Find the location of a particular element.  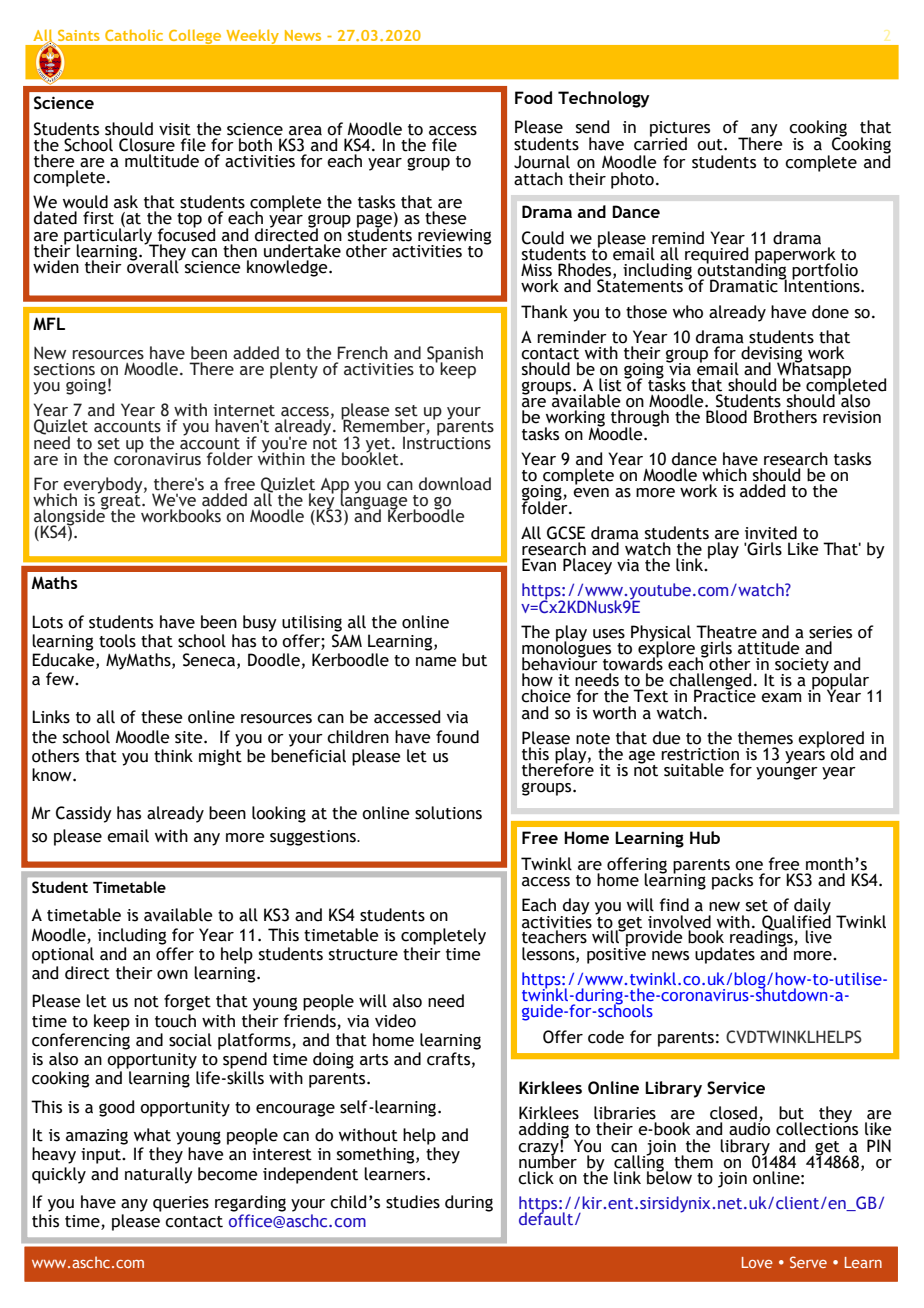

Food is located at coordinates (533, 97).
